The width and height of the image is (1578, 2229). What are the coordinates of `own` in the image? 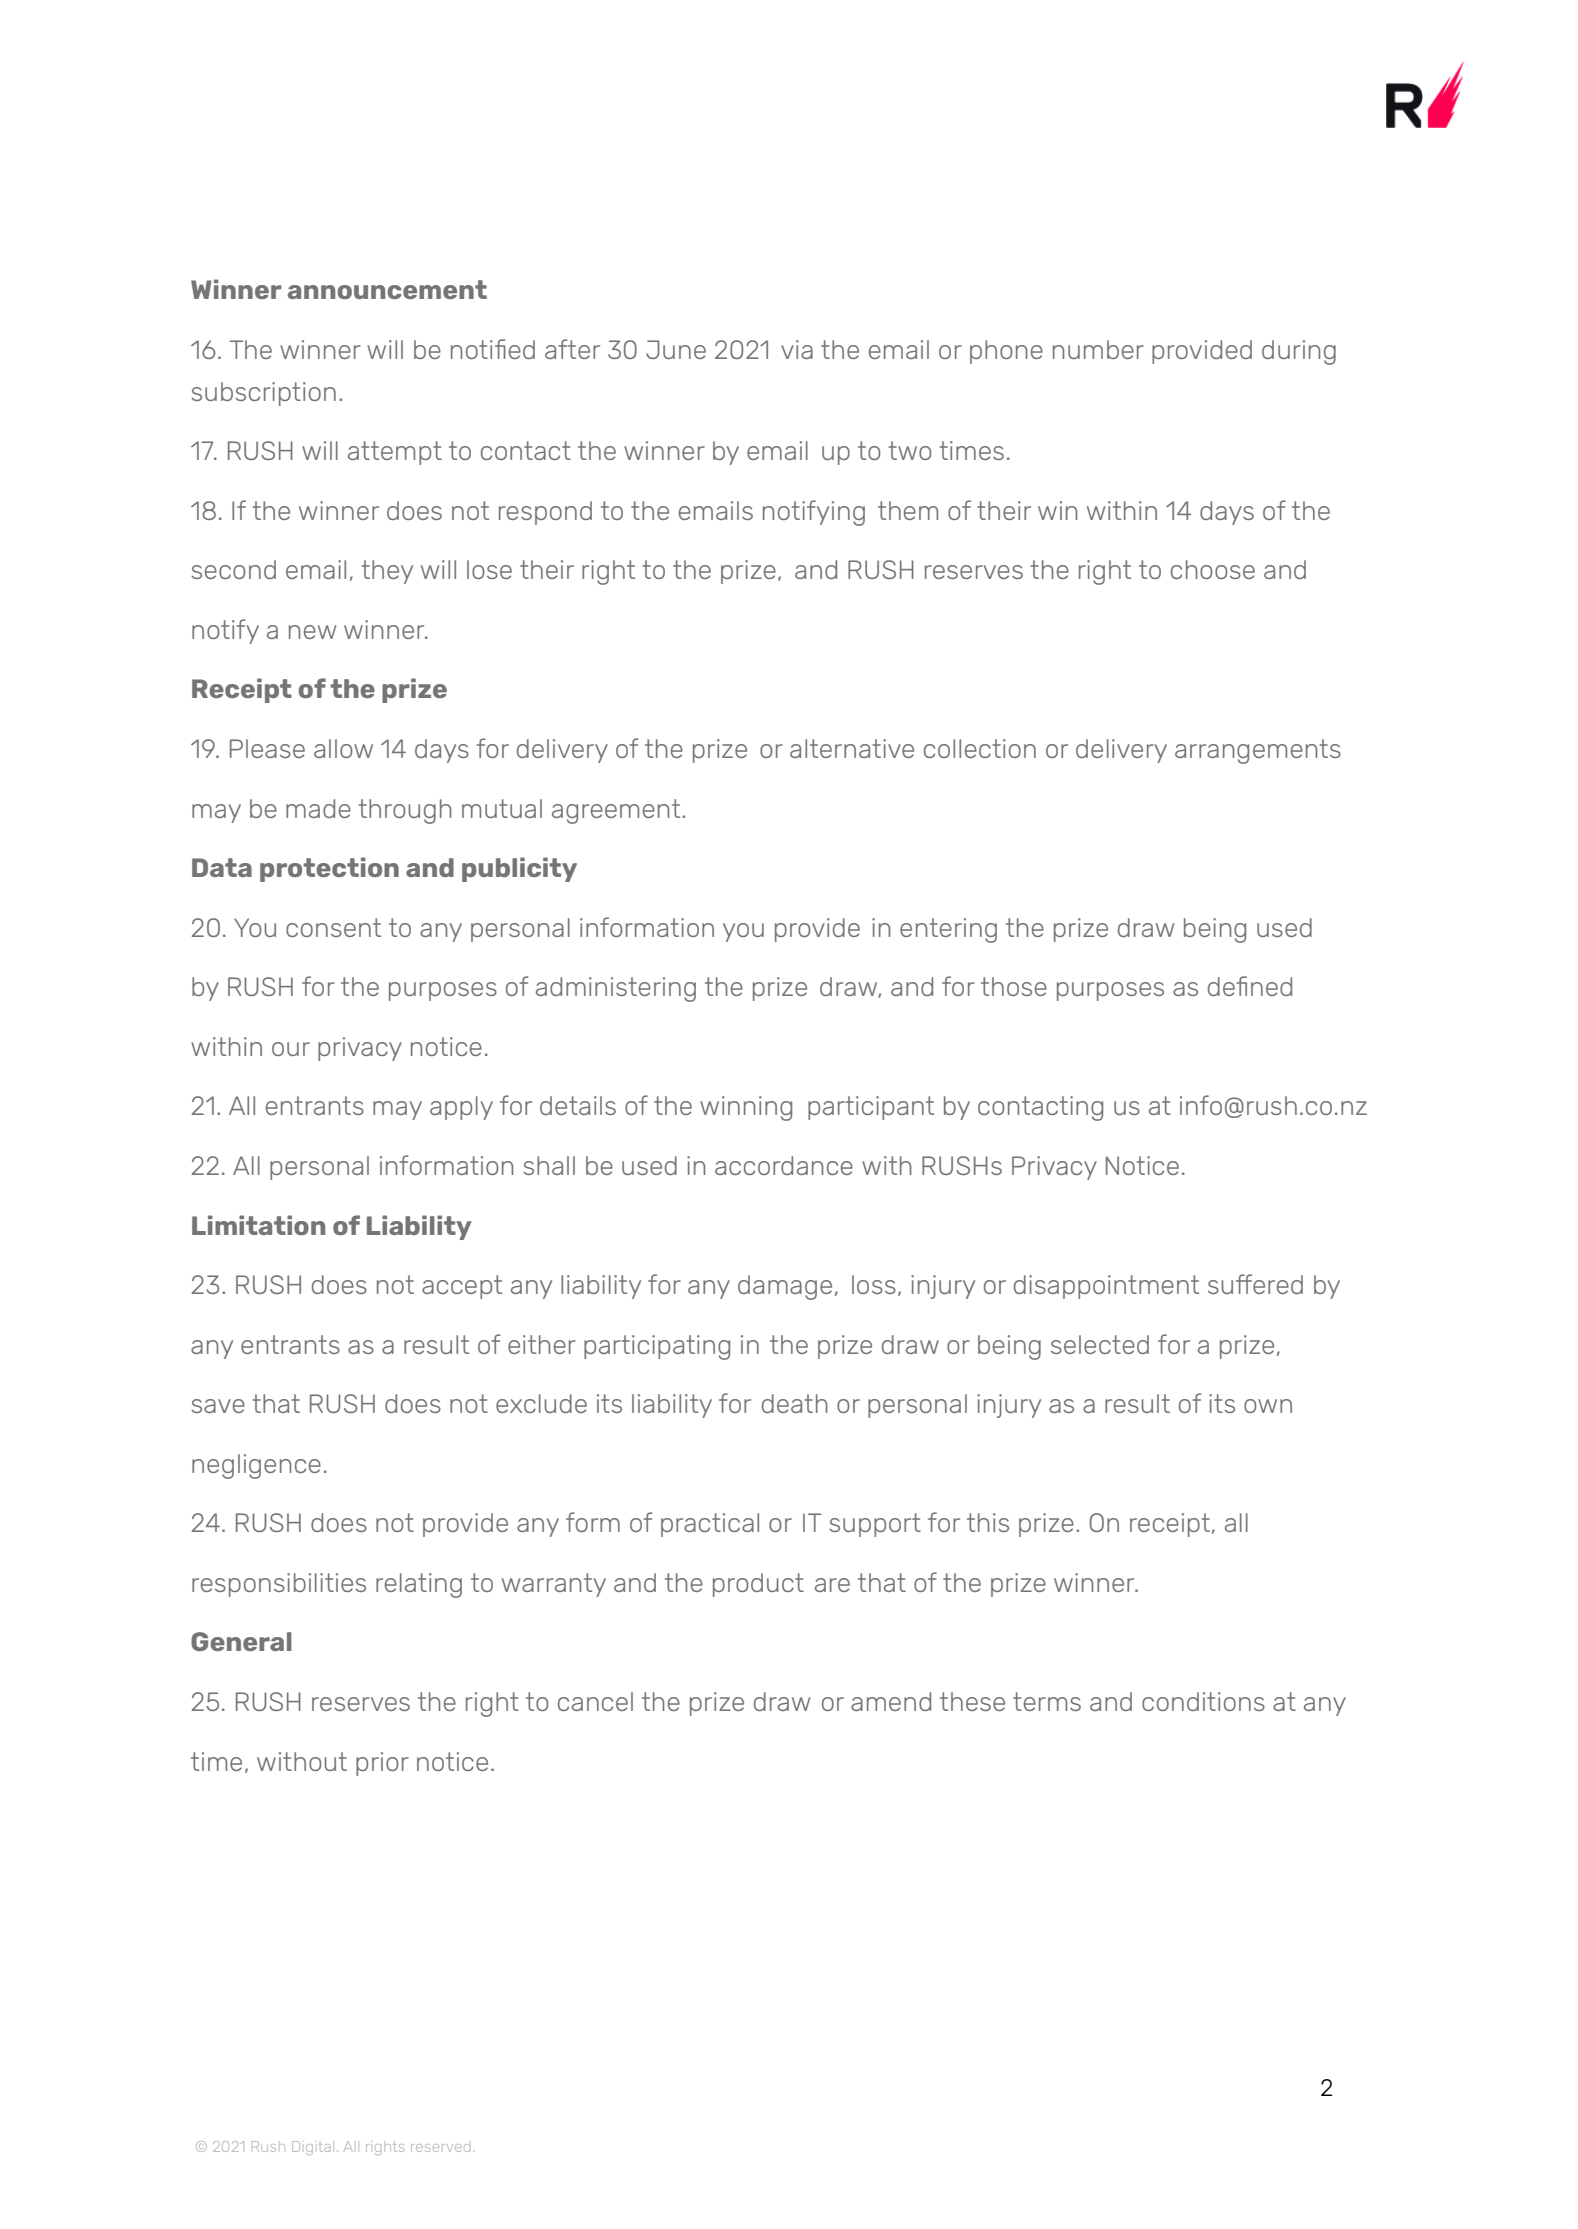 It's located at (1268, 1406).
